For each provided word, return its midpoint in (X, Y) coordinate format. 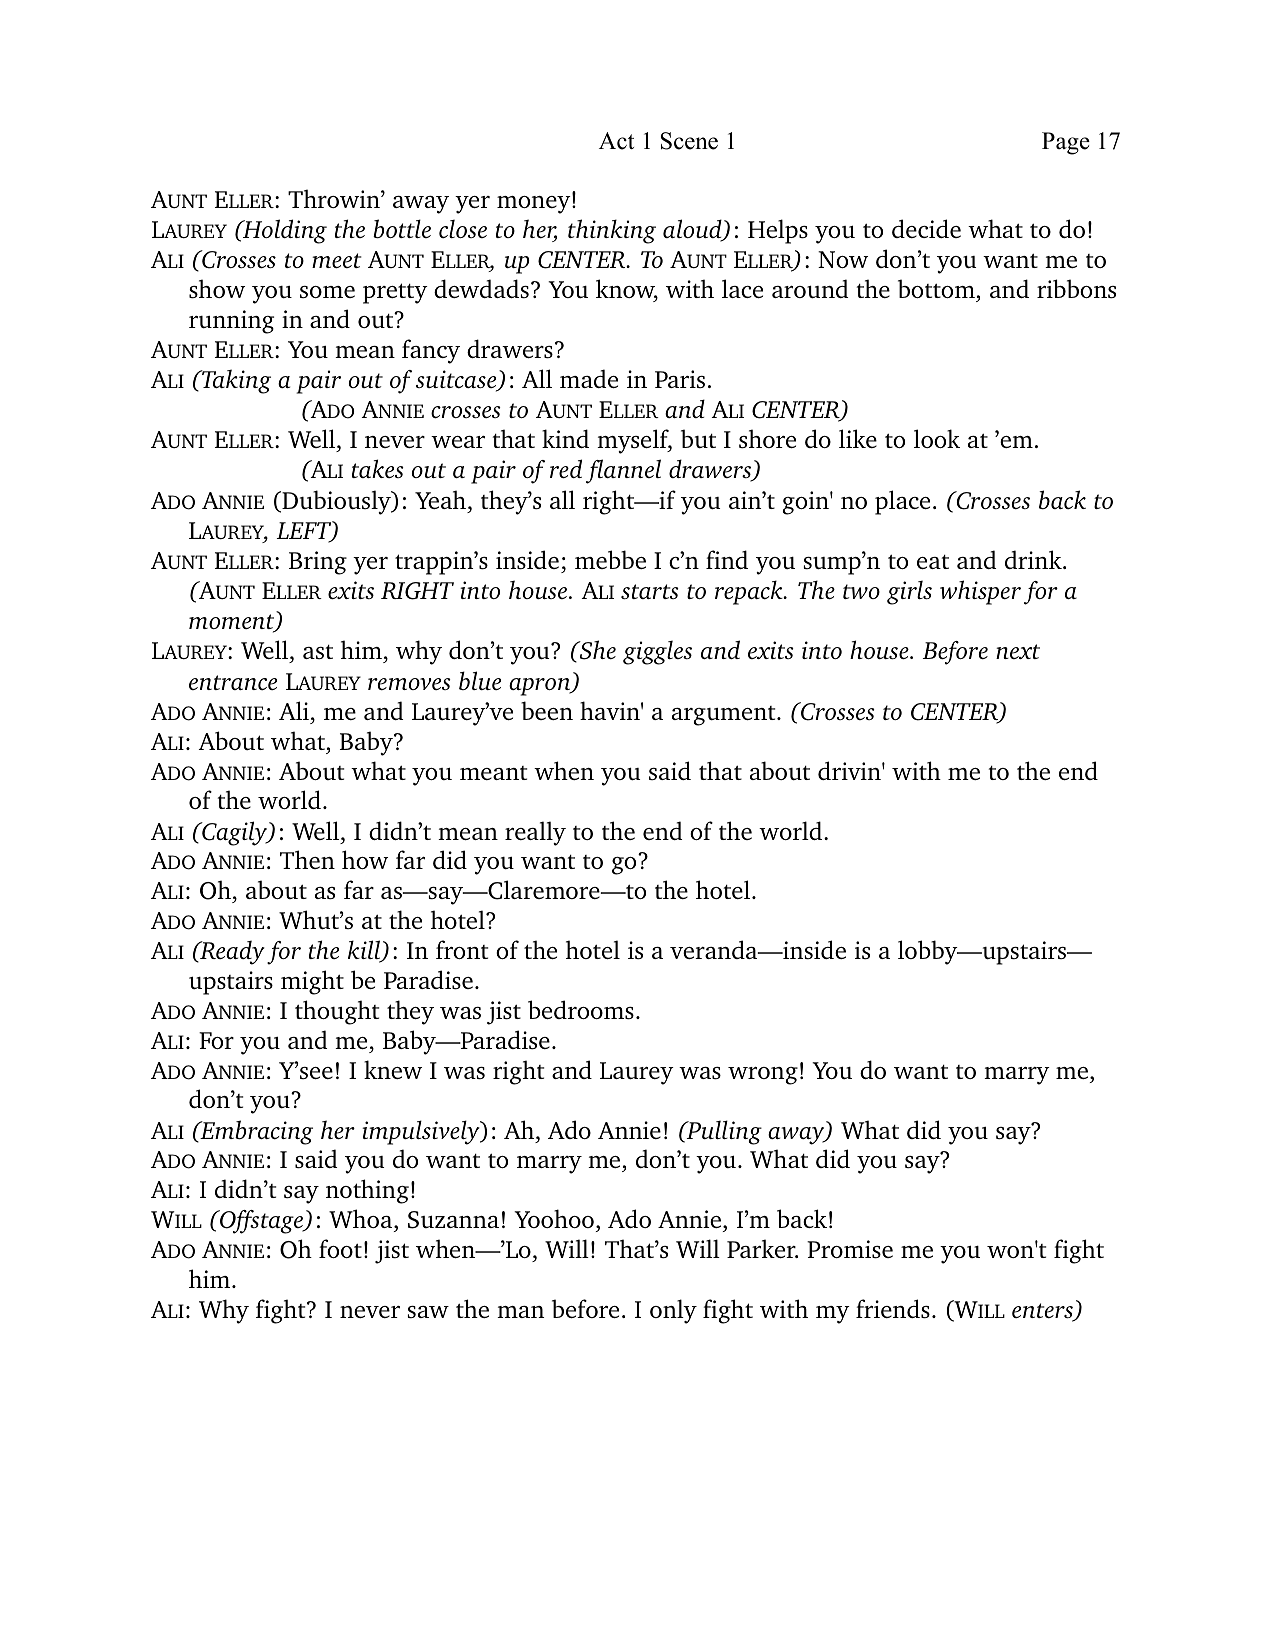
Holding (284, 231)
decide (926, 228)
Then (307, 859)
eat (933, 562)
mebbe (610, 559)
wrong (763, 1076)
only (673, 1311)
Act (616, 141)
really (535, 833)
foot (340, 1248)
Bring (318, 563)
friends (893, 1309)
